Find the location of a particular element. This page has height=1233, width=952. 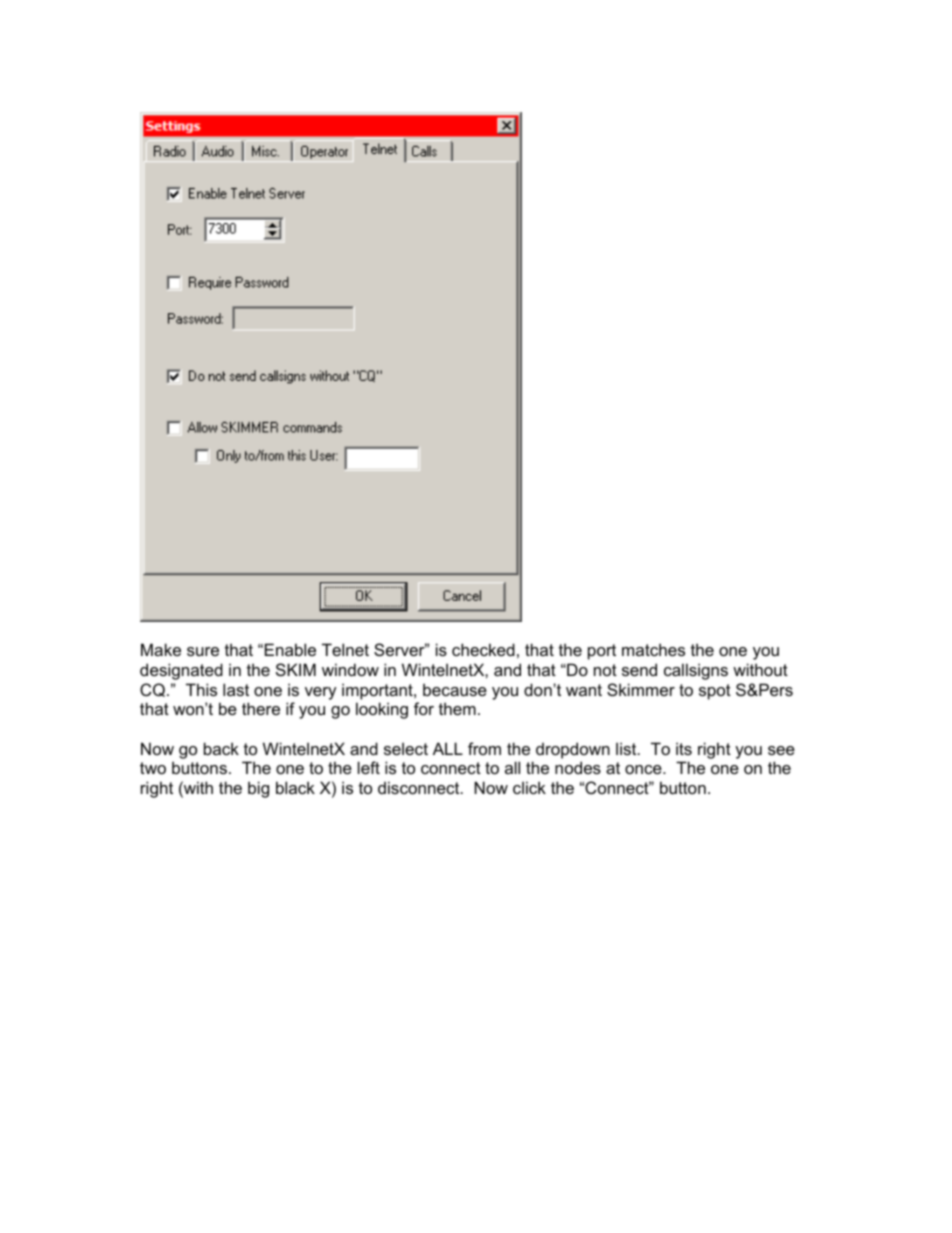

because is located at coordinates (455, 689).
